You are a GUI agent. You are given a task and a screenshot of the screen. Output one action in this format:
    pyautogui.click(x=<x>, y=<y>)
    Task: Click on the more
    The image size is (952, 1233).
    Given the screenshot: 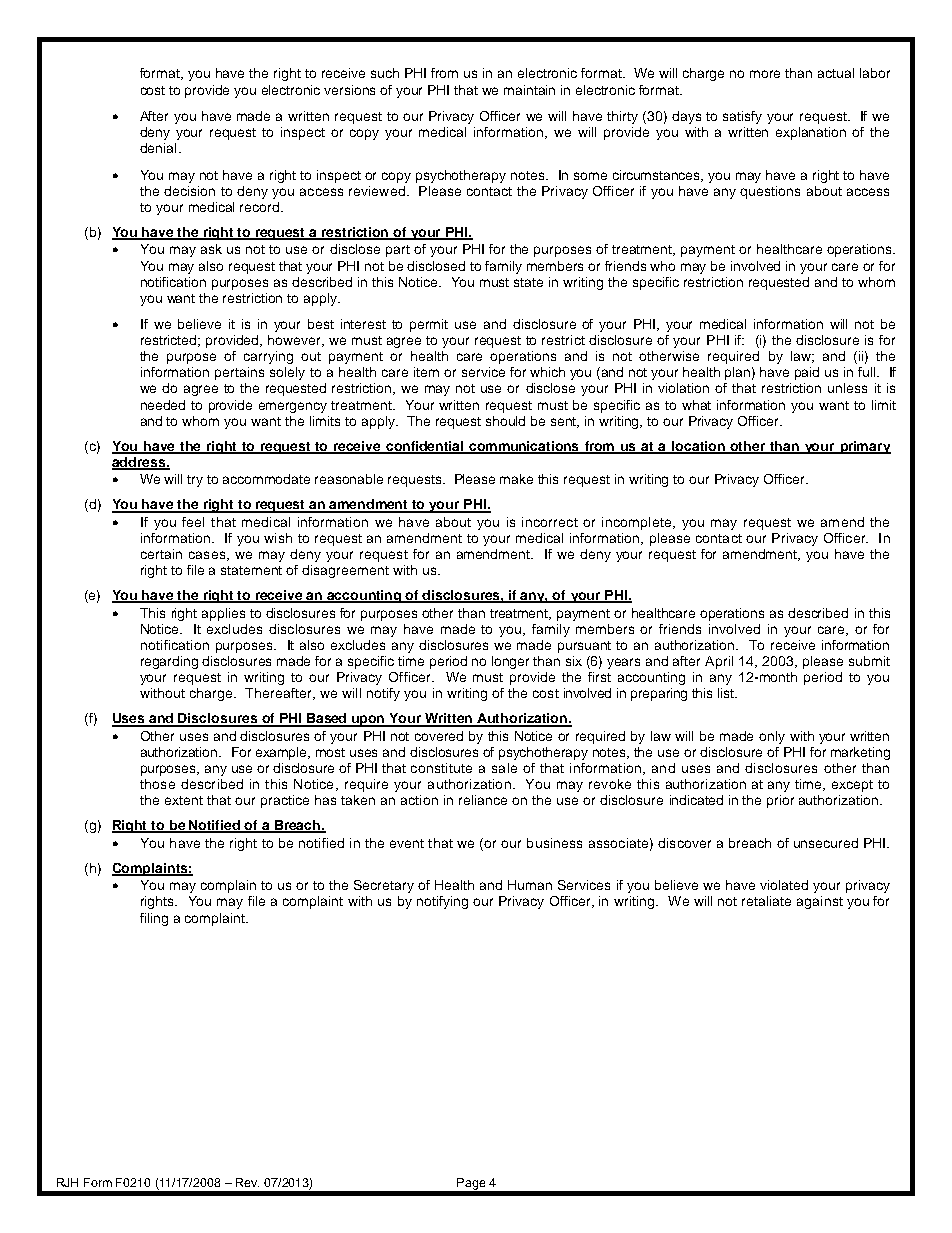 What is the action you would take?
    pyautogui.click(x=765, y=74)
